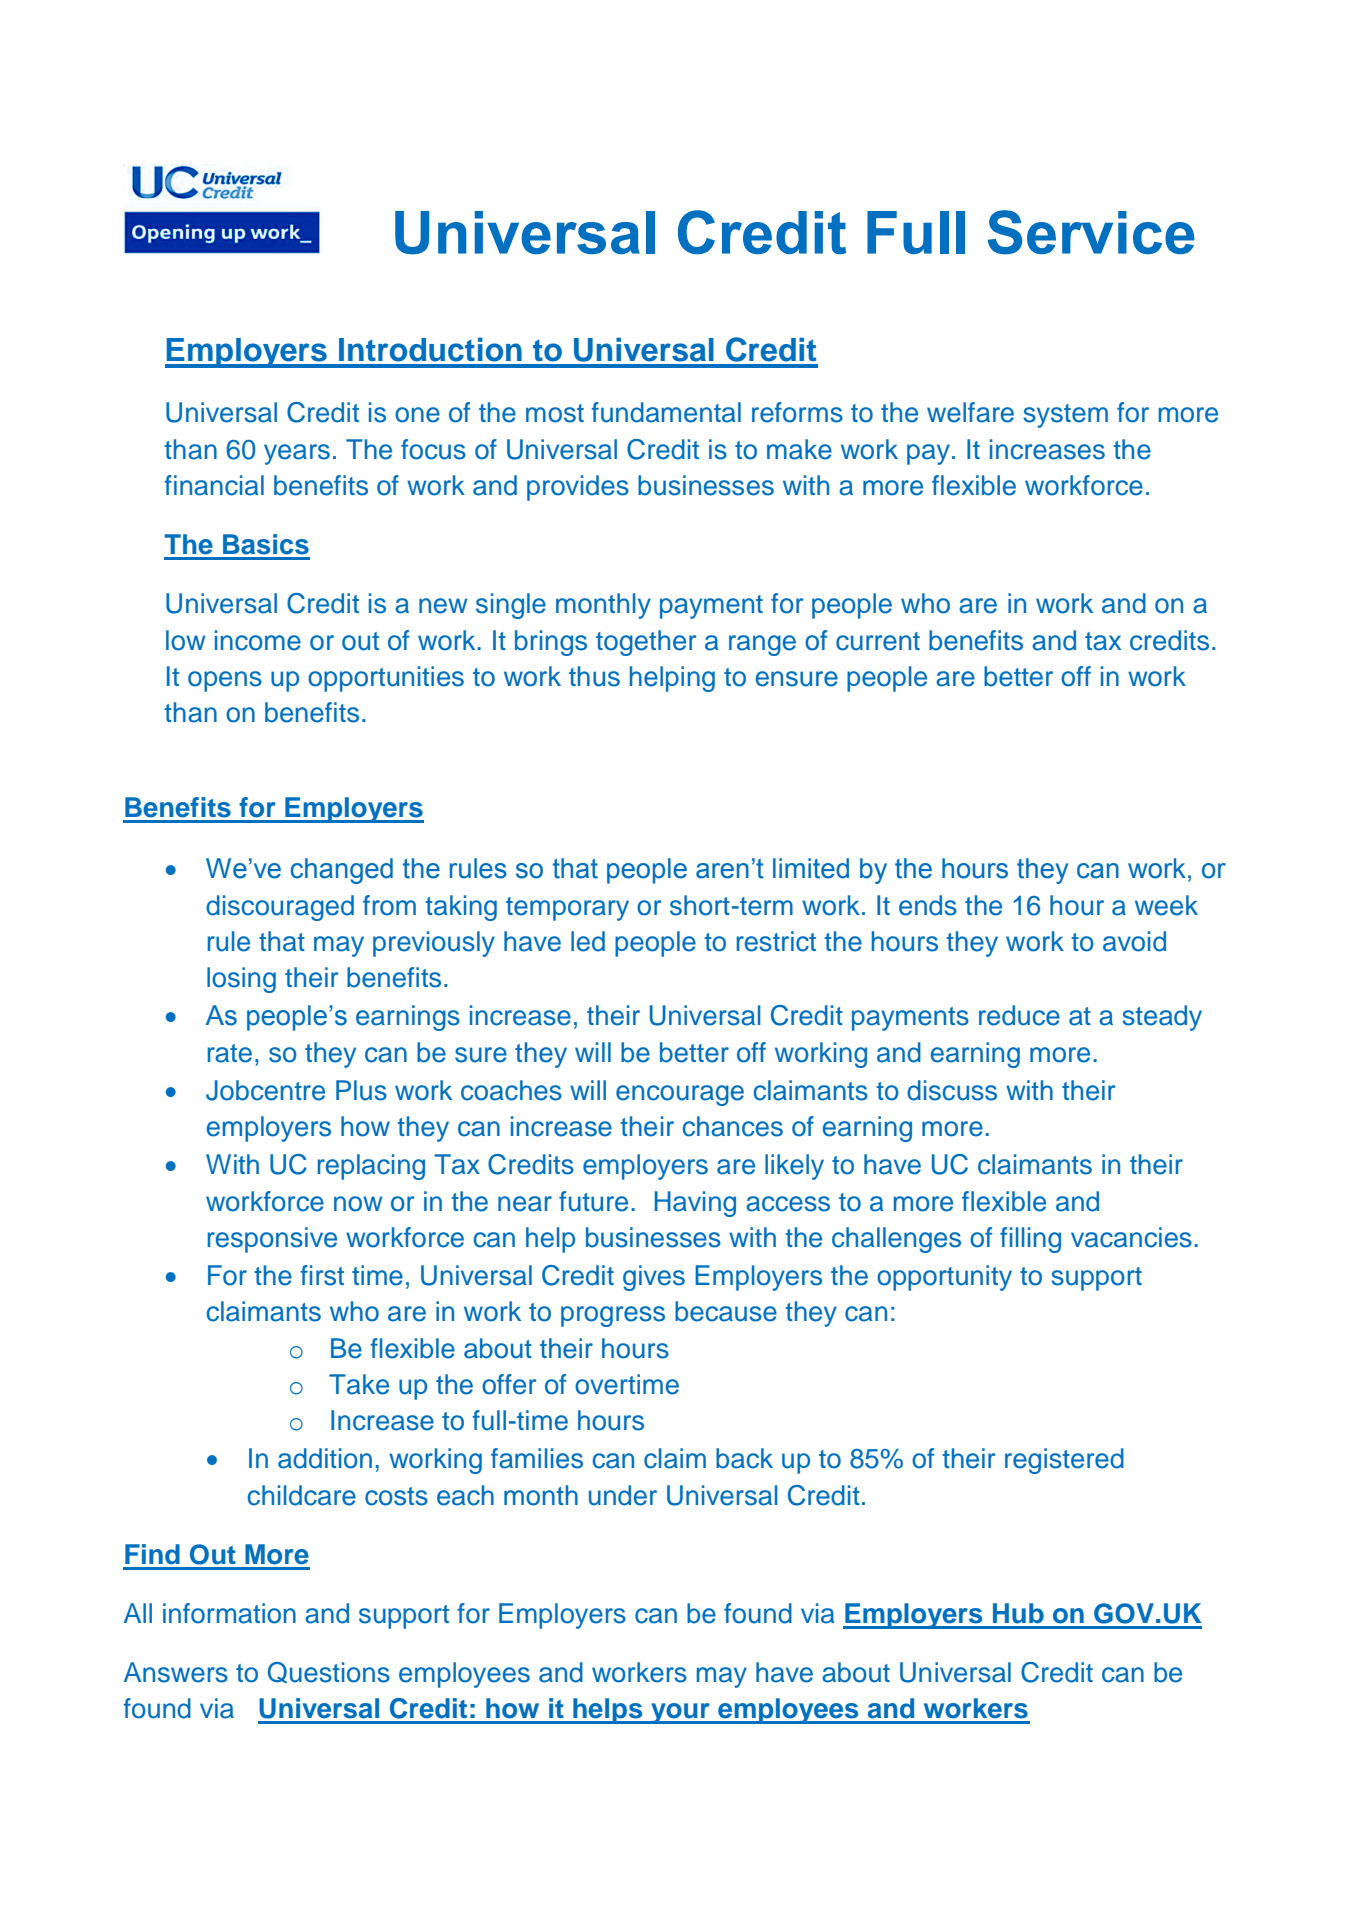 This document has height=1925, width=1361. Describe the element at coordinates (329, 1672) in the document. I see `Questions` at that location.
